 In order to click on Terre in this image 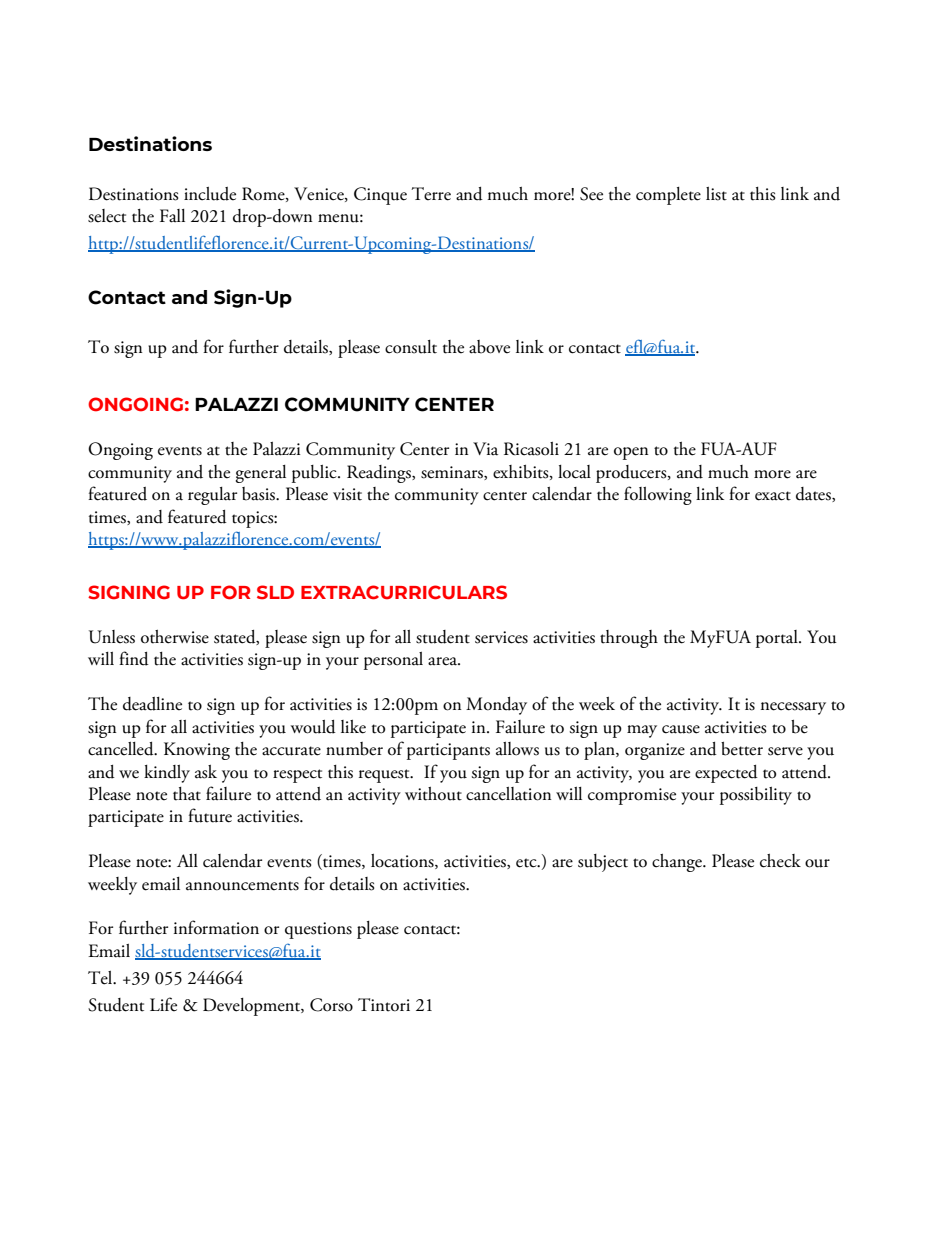, I will do `click(431, 194)`.
